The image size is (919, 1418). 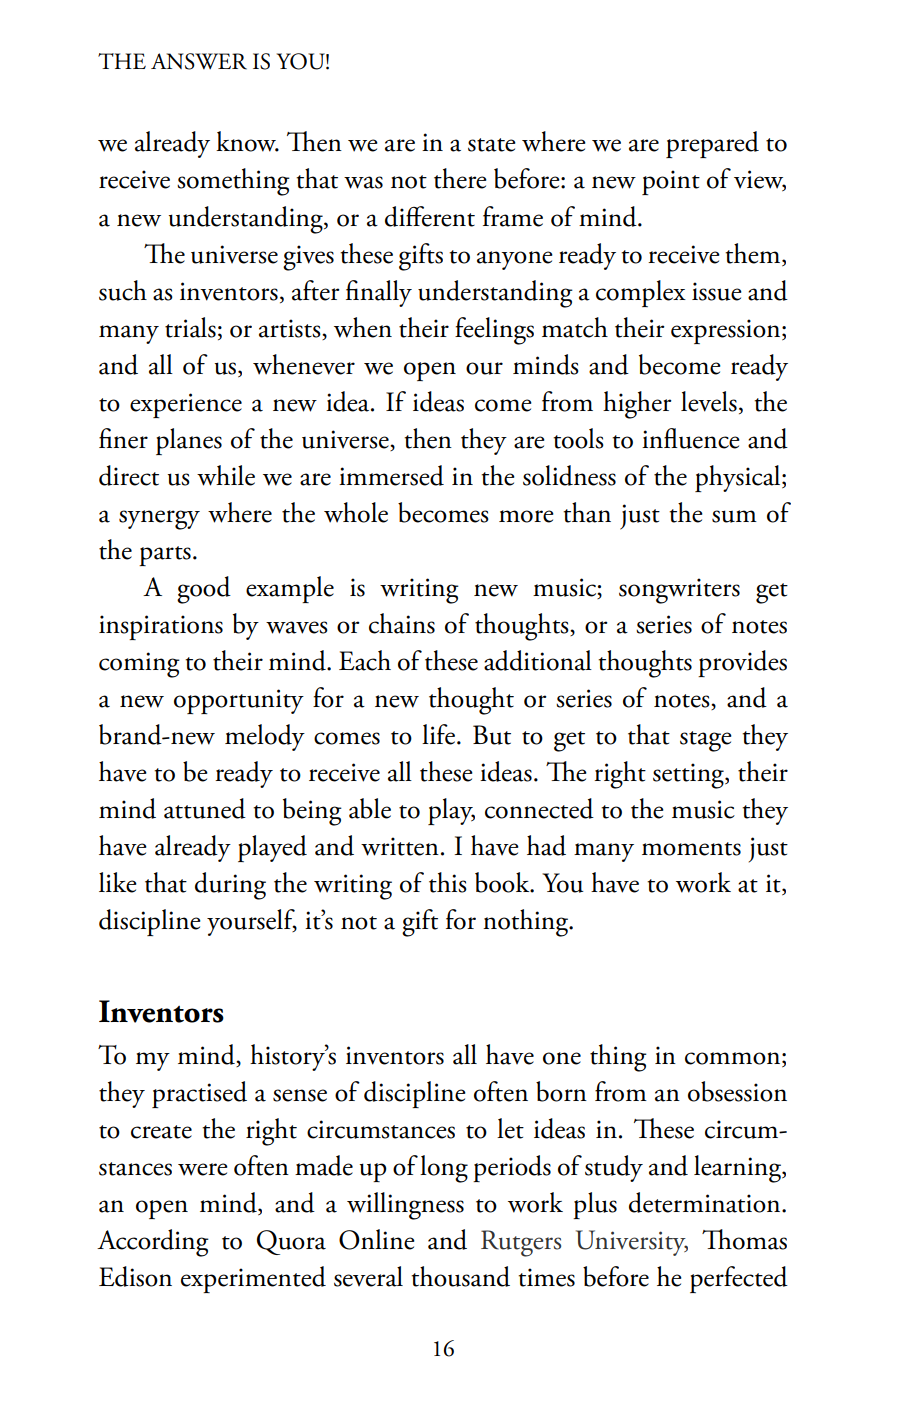 What do you see at coordinates (448, 882) in the document?
I see `this` at bounding box center [448, 882].
